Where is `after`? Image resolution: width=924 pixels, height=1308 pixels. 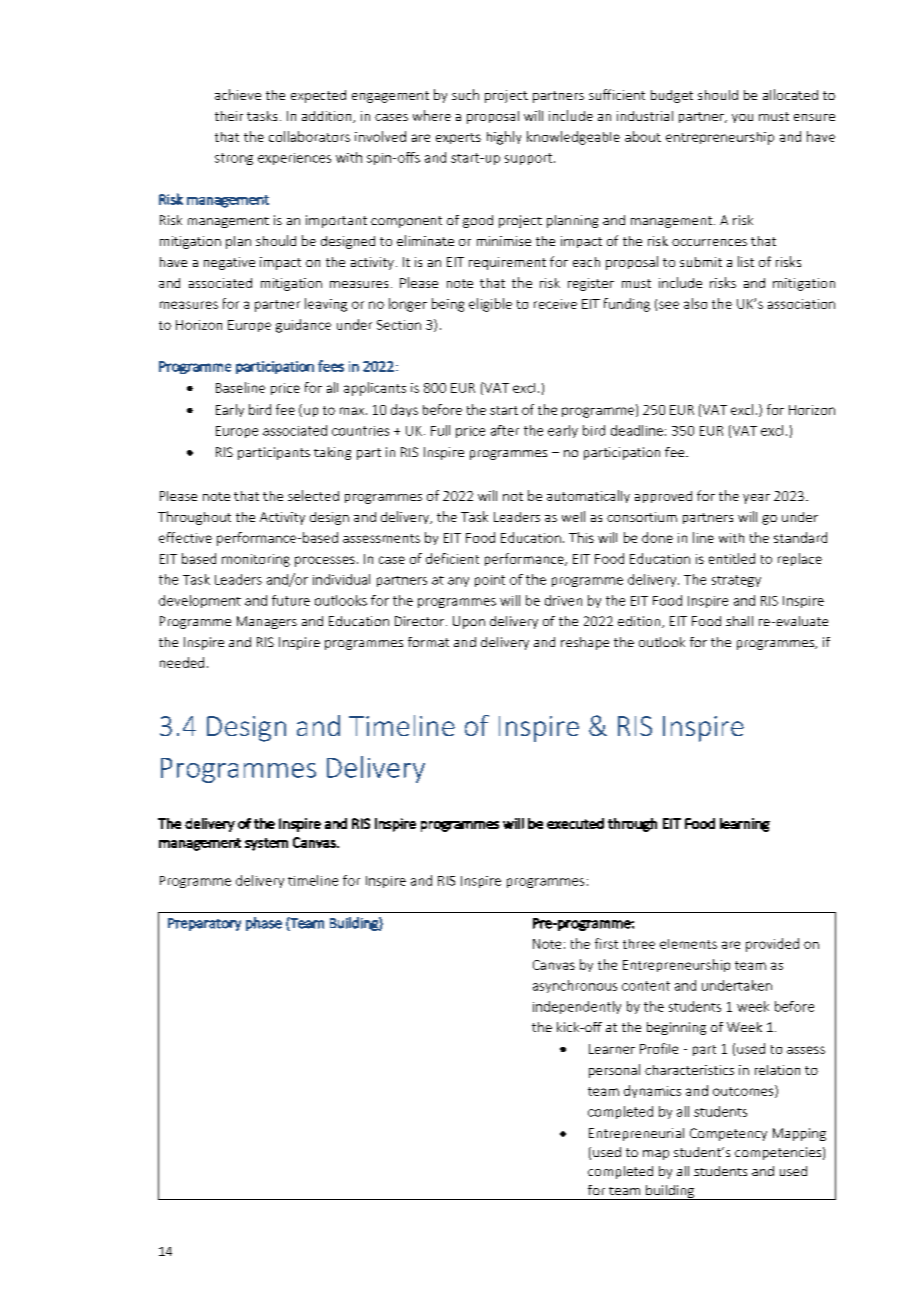
after is located at coordinates (505, 430).
